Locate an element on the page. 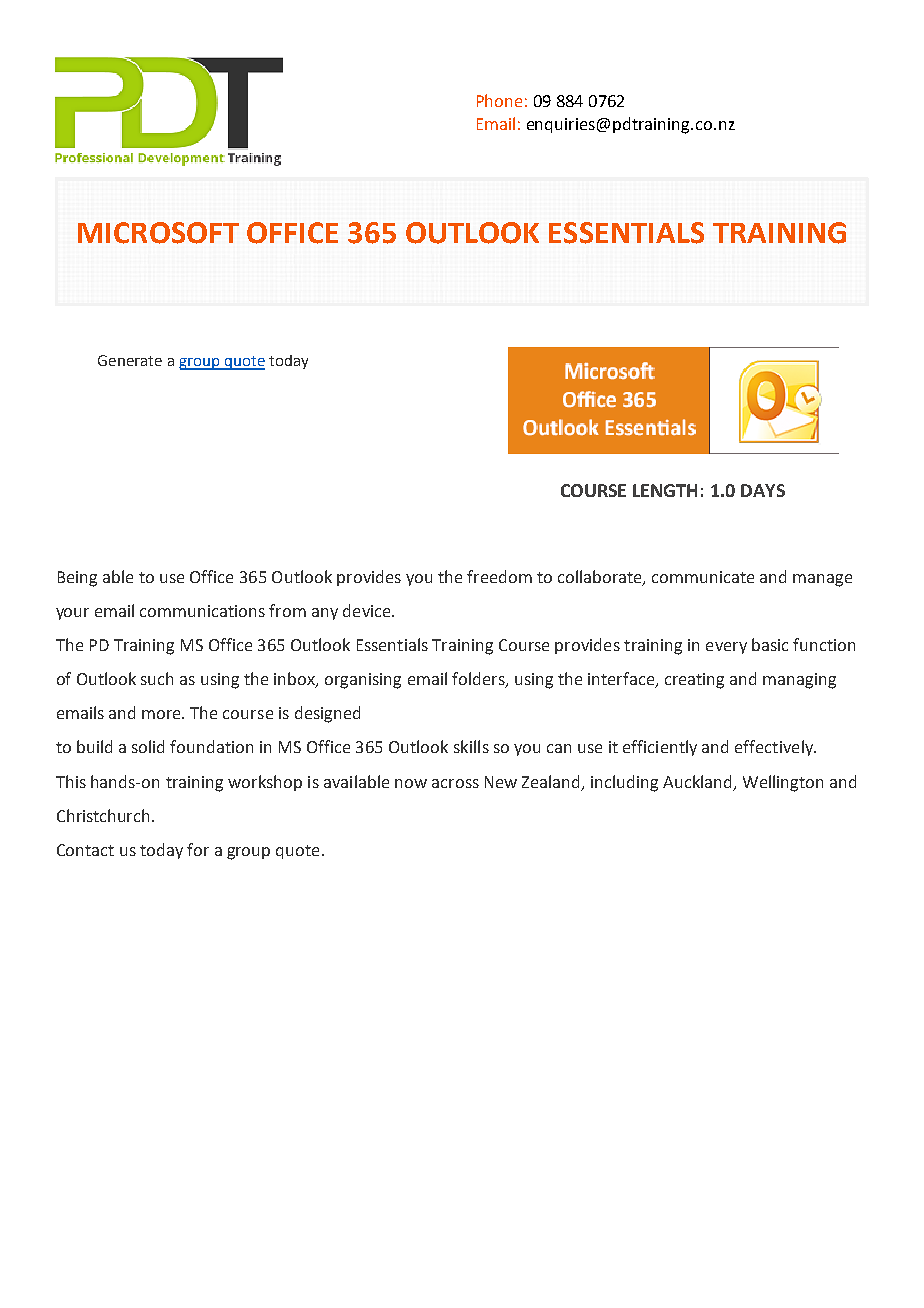 Image resolution: width=924 pixels, height=1308 pixels. Generate is located at coordinates (130, 360).
